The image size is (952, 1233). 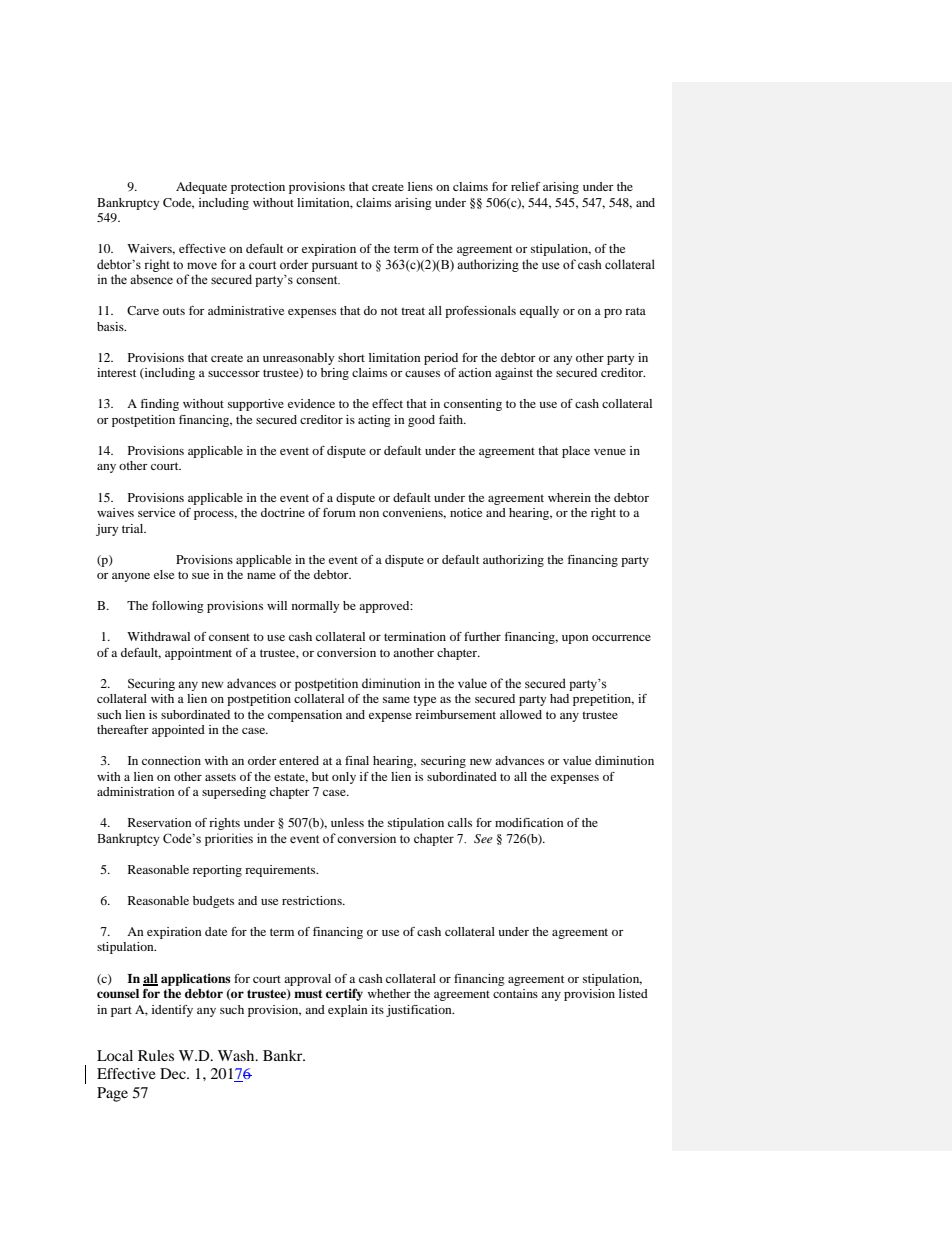 I want to click on its, so click(x=377, y=1009).
